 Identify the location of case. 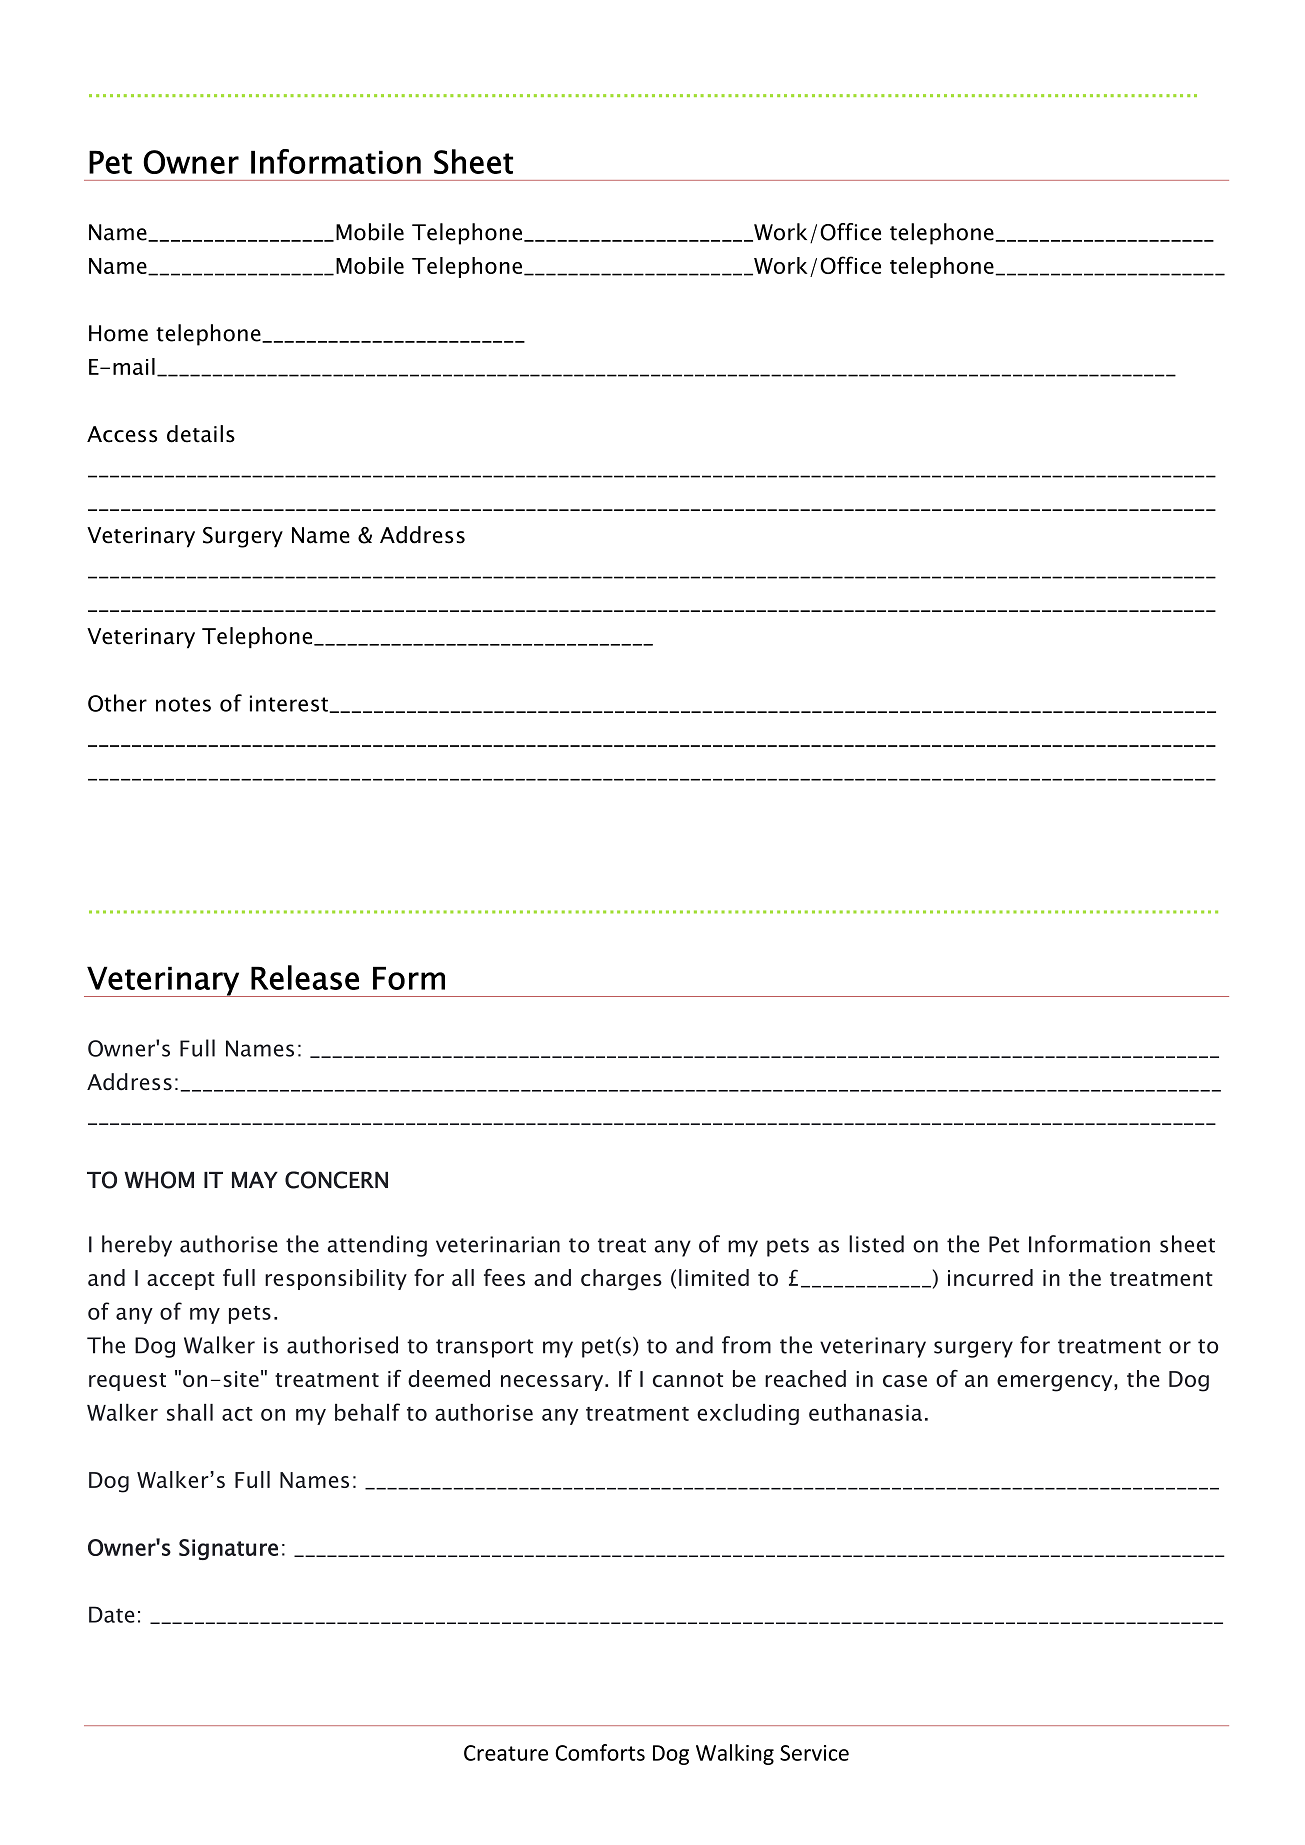
(905, 1381).
